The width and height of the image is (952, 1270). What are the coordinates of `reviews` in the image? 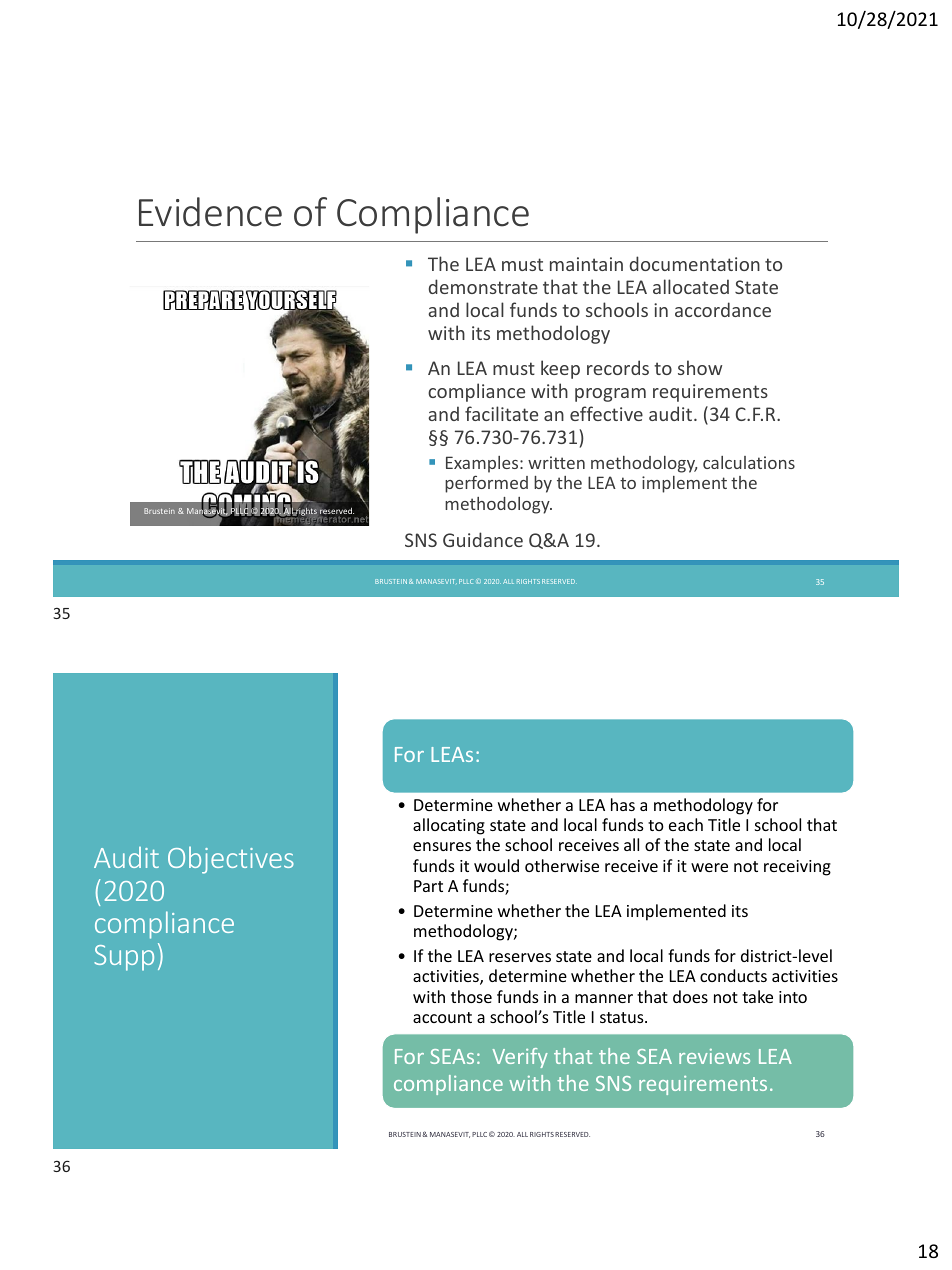 It's located at (714, 1056).
